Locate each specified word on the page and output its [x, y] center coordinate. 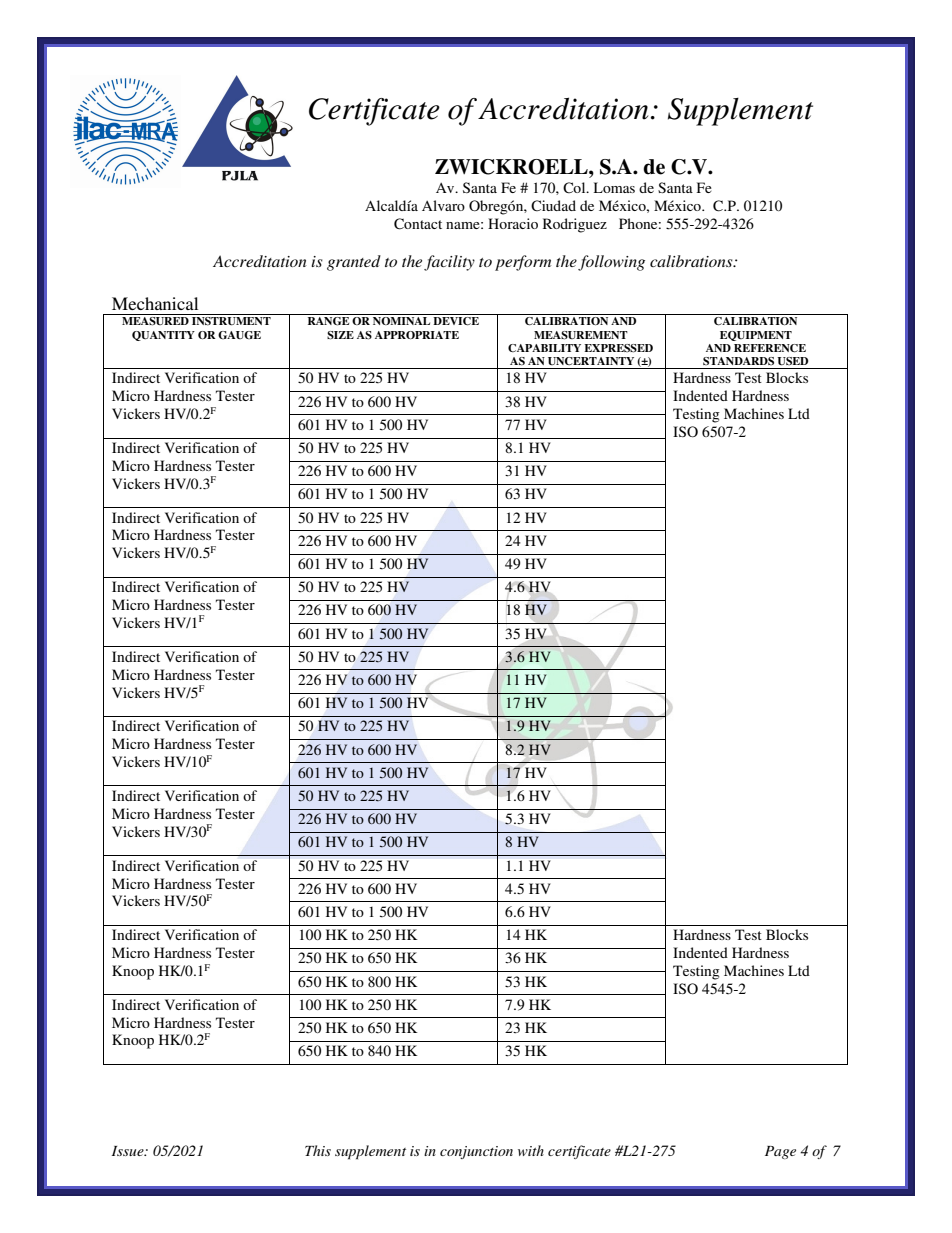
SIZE [340, 335]
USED [792, 361]
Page [780, 1152]
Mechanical [155, 303]
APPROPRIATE [417, 335]
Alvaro [443, 205]
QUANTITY [163, 336]
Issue [129, 1151]
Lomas [614, 187]
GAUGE [239, 335]
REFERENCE [770, 348]
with [531, 1150]
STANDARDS [738, 361]
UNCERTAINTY [591, 361]
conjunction [476, 1152]
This [318, 1150]
